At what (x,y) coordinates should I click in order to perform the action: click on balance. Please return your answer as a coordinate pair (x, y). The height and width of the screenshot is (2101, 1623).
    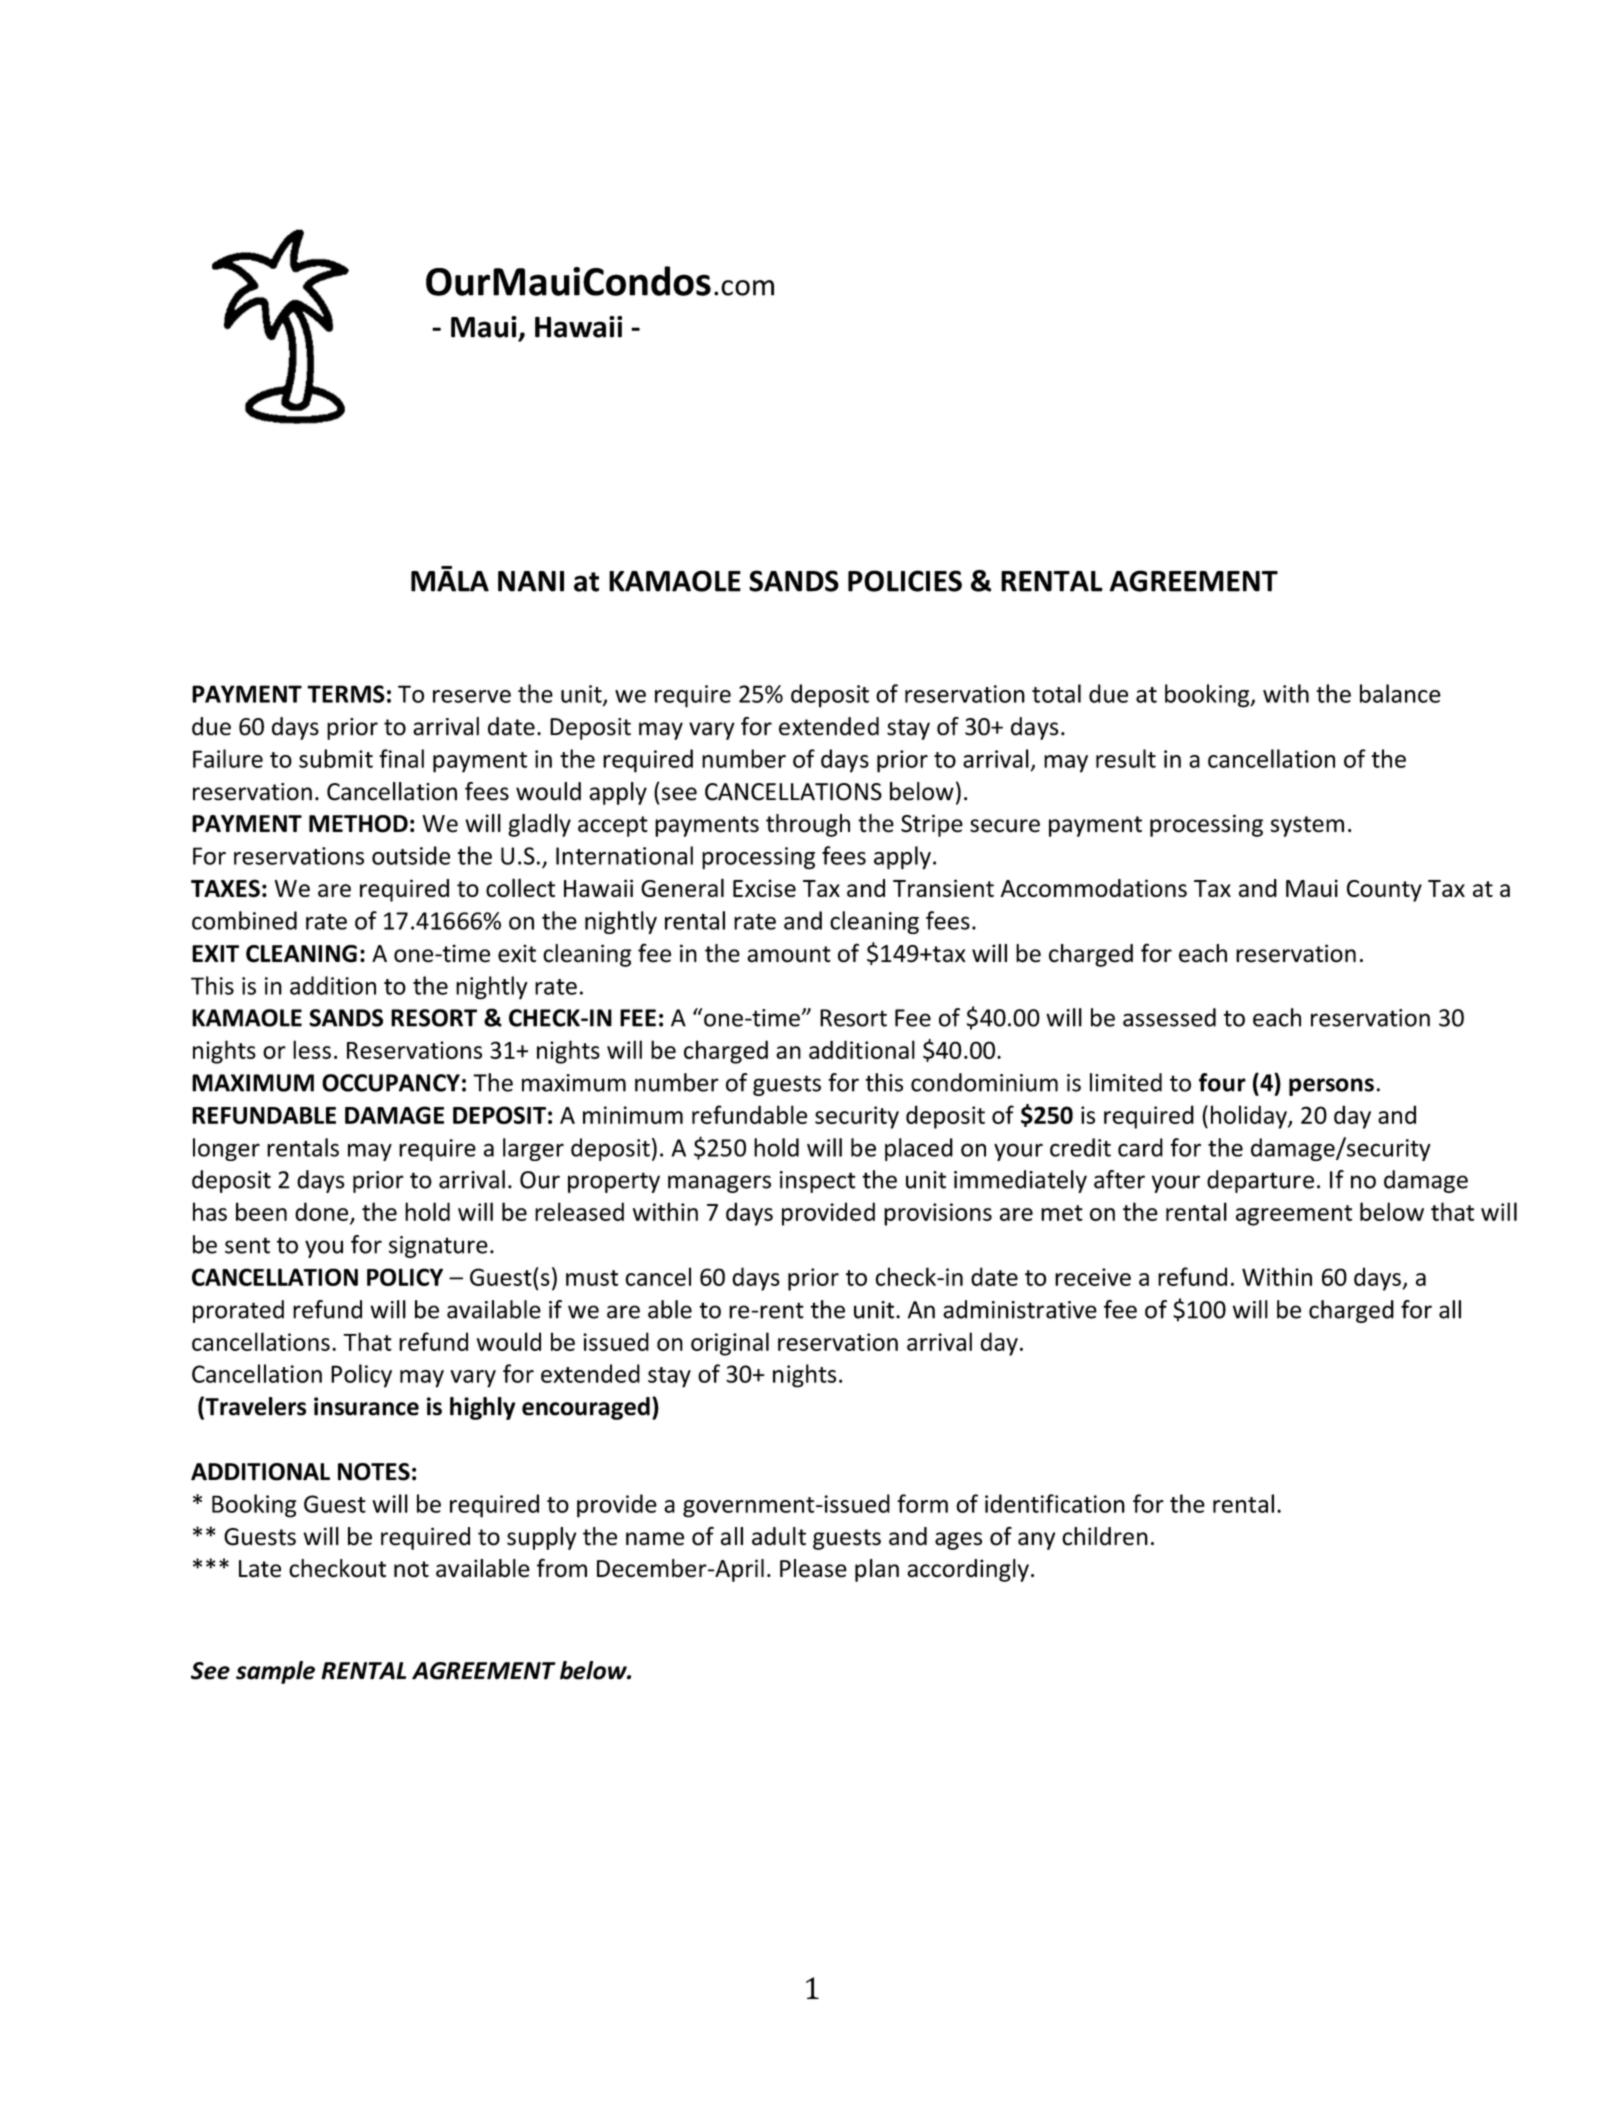
    Looking at the image, I should click on (1400, 693).
